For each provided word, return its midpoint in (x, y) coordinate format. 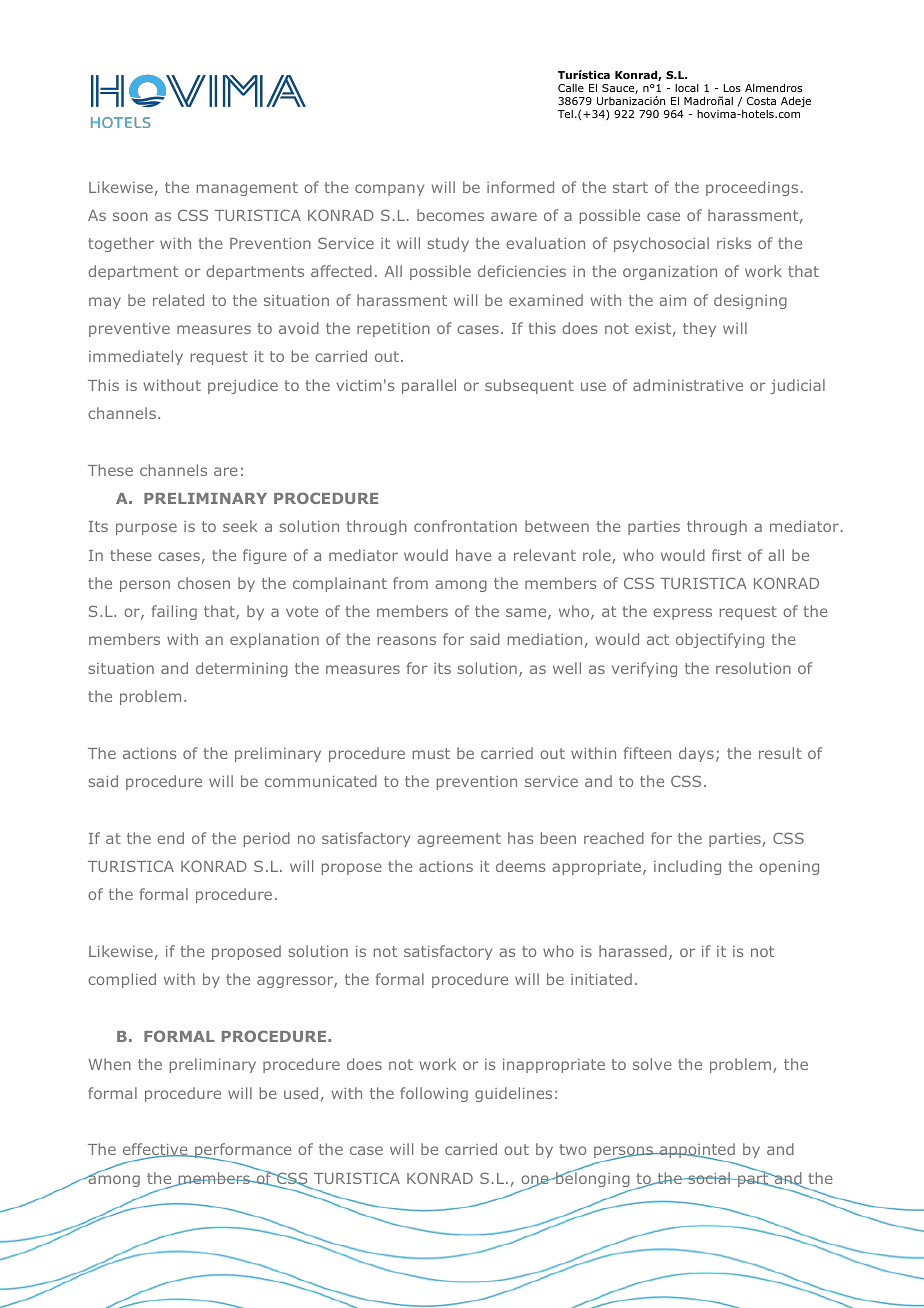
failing (174, 612)
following (434, 1094)
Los (732, 88)
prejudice (243, 386)
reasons (407, 640)
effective (156, 1150)
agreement (459, 840)
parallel (429, 386)
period (267, 839)
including (687, 867)
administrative (688, 385)
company (389, 190)
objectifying (720, 640)
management (247, 189)
